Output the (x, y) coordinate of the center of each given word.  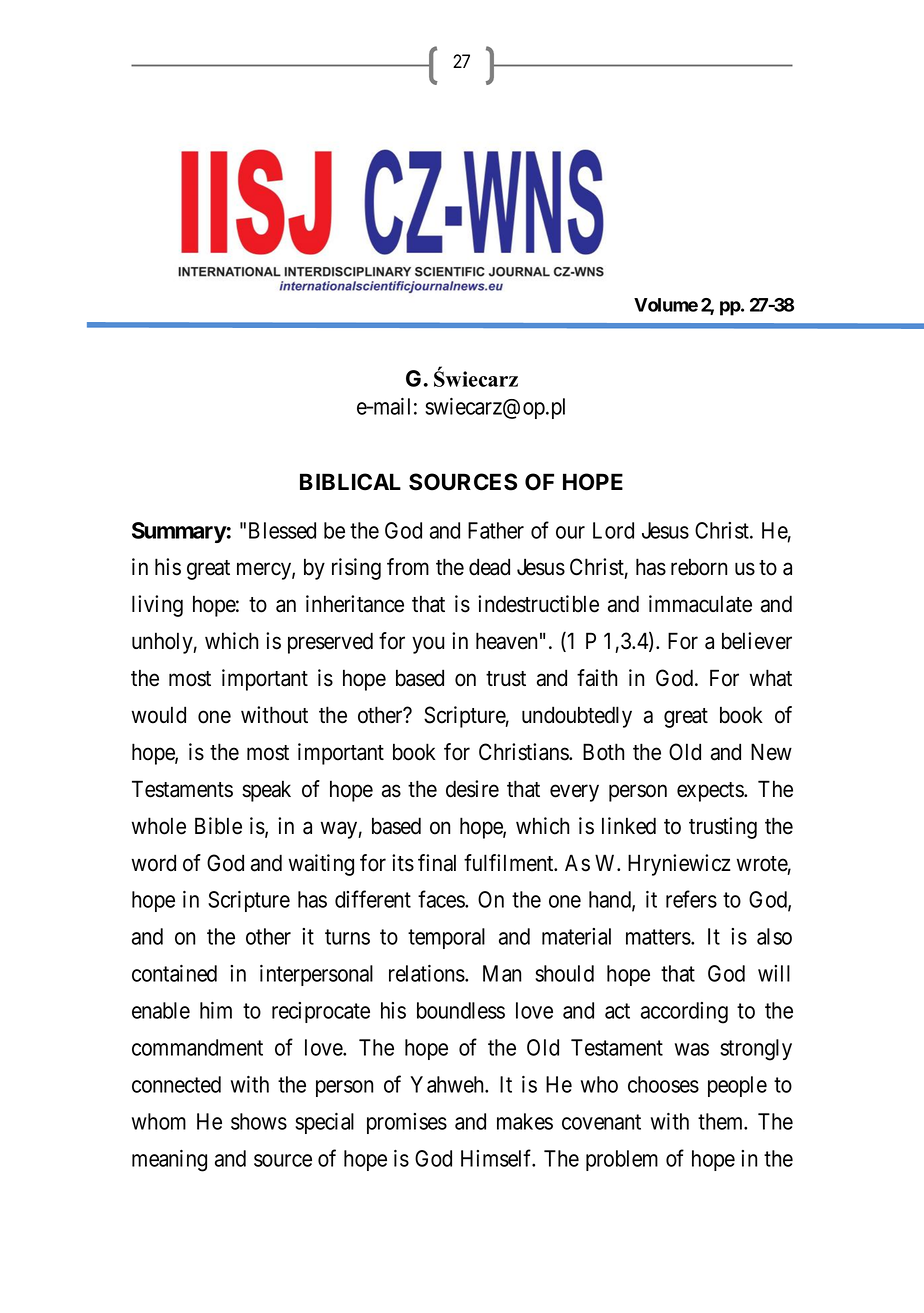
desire (472, 789)
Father (496, 530)
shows (259, 1121)
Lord (613, 530)
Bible (218, 826)
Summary (179, 532)
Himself (498, 1158)
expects (711, 792)
